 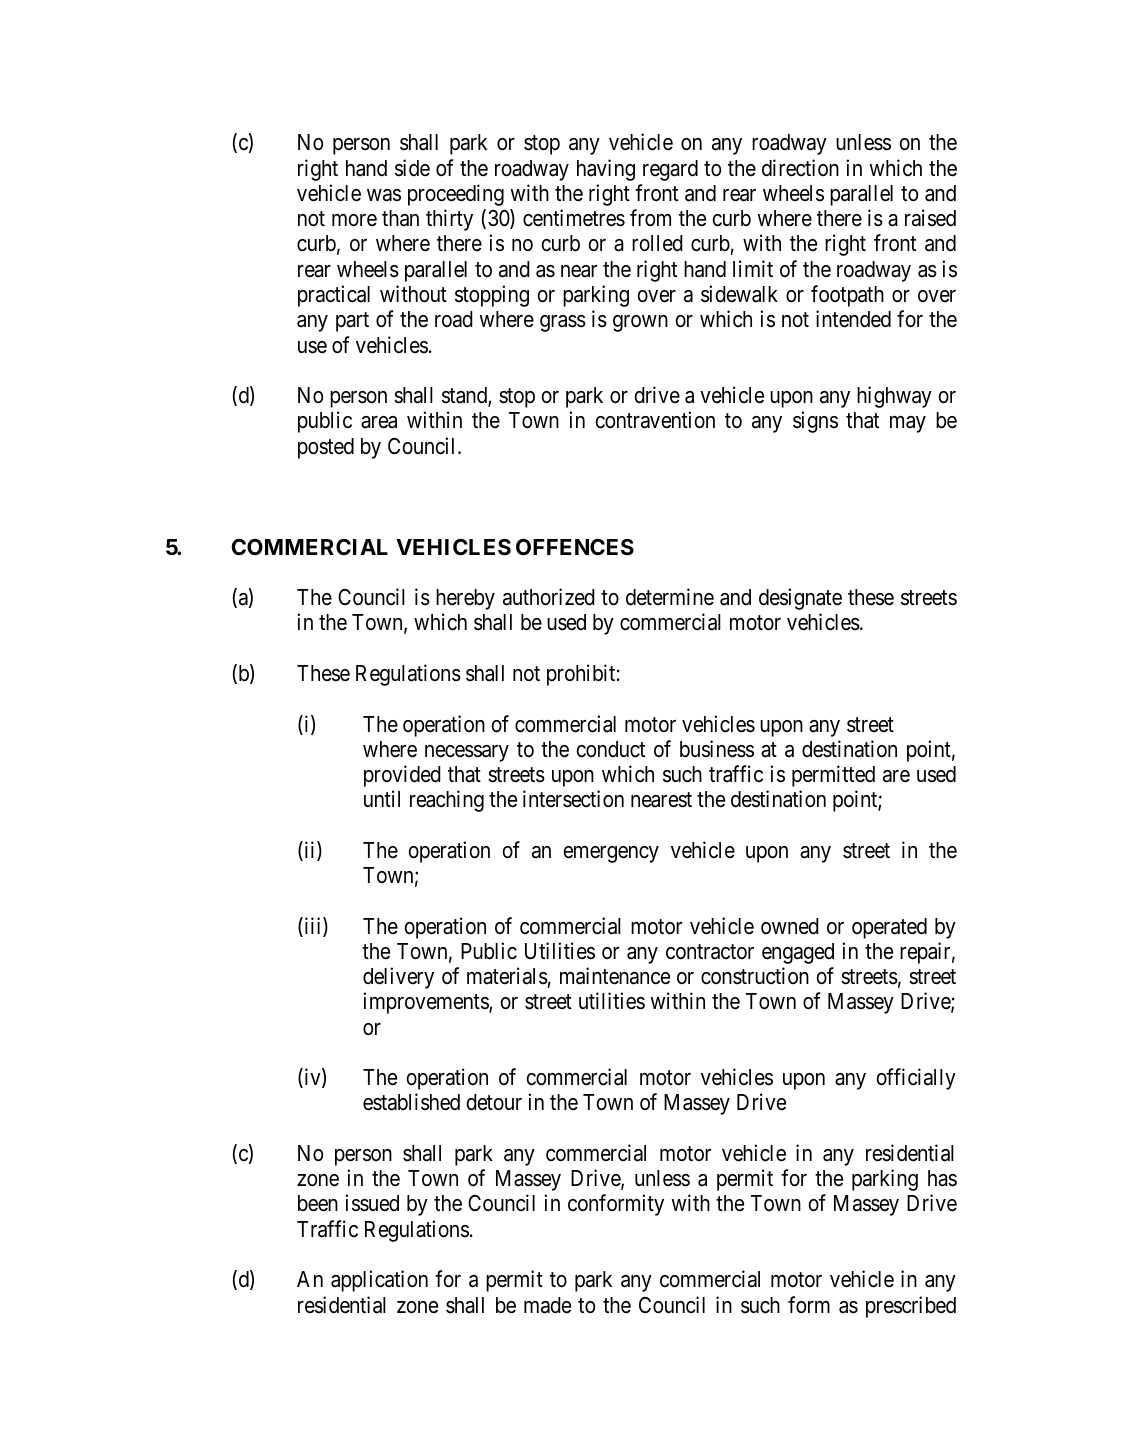 I want to click on operated, so click(x=889, y=928).
